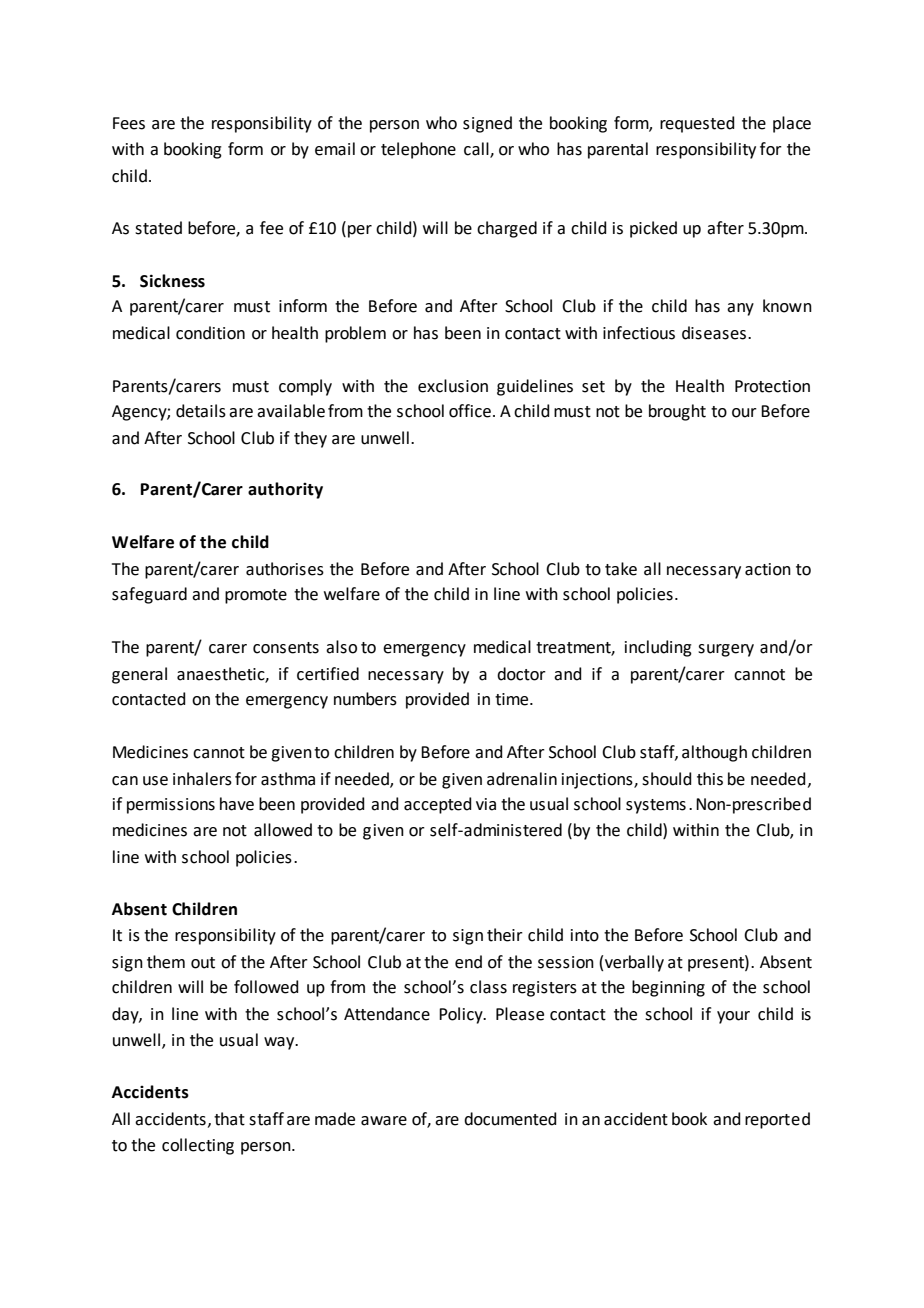 This document has height=1308, width=924. I want to click on details, so click(201, 411).
